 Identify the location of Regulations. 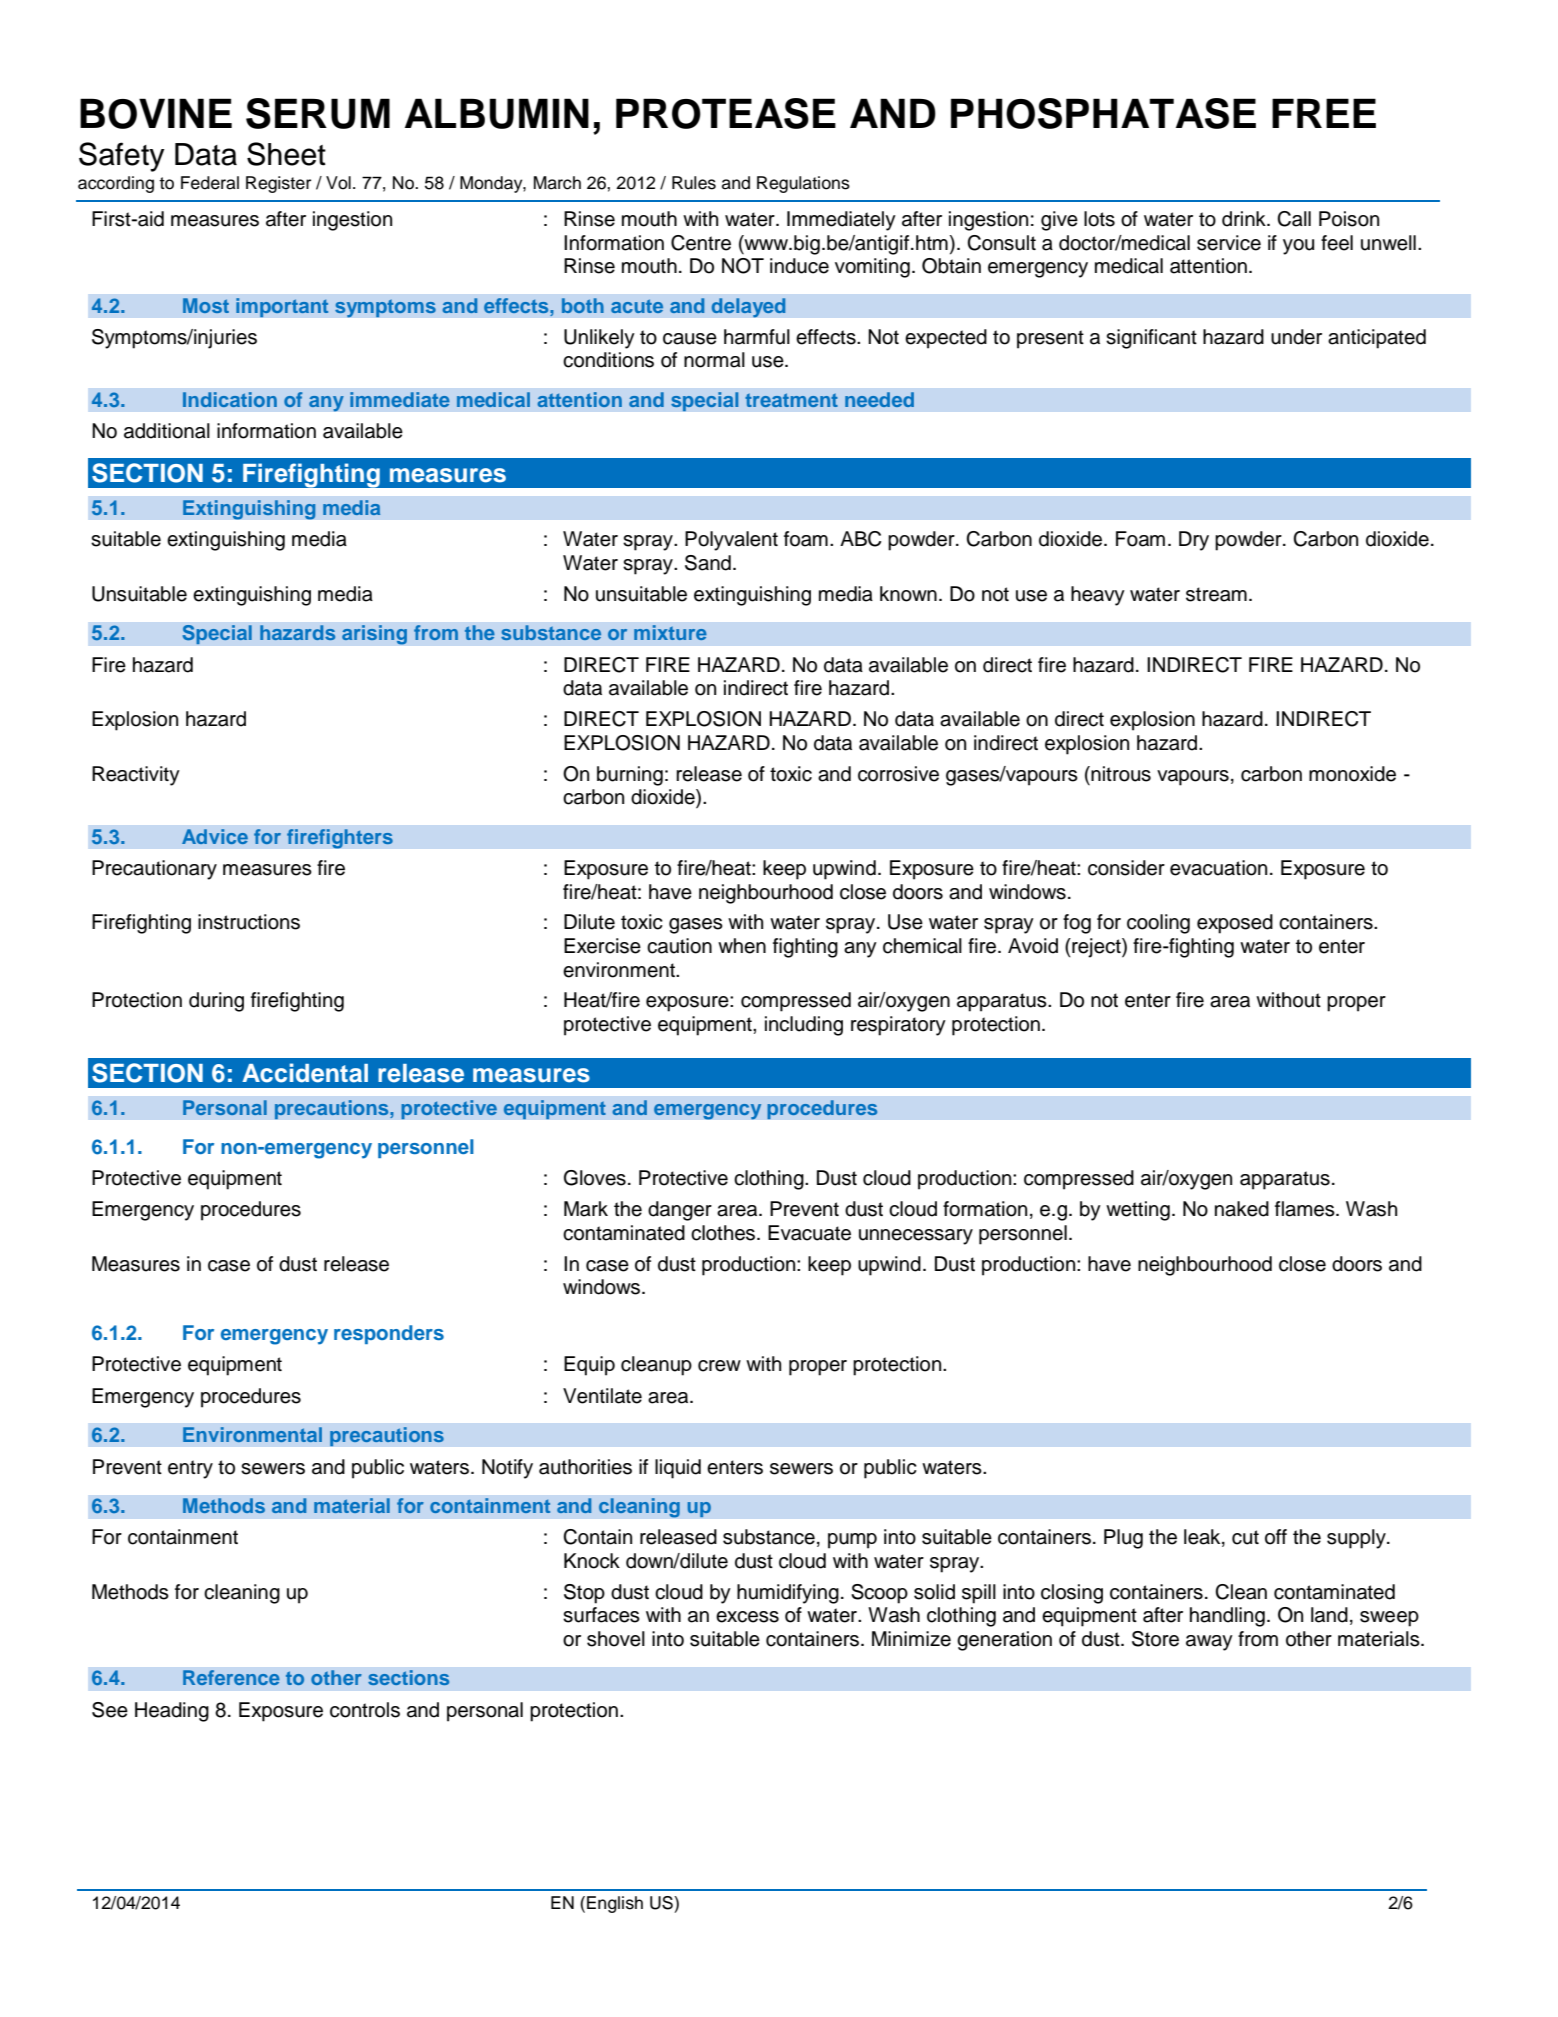
(803, 184).
